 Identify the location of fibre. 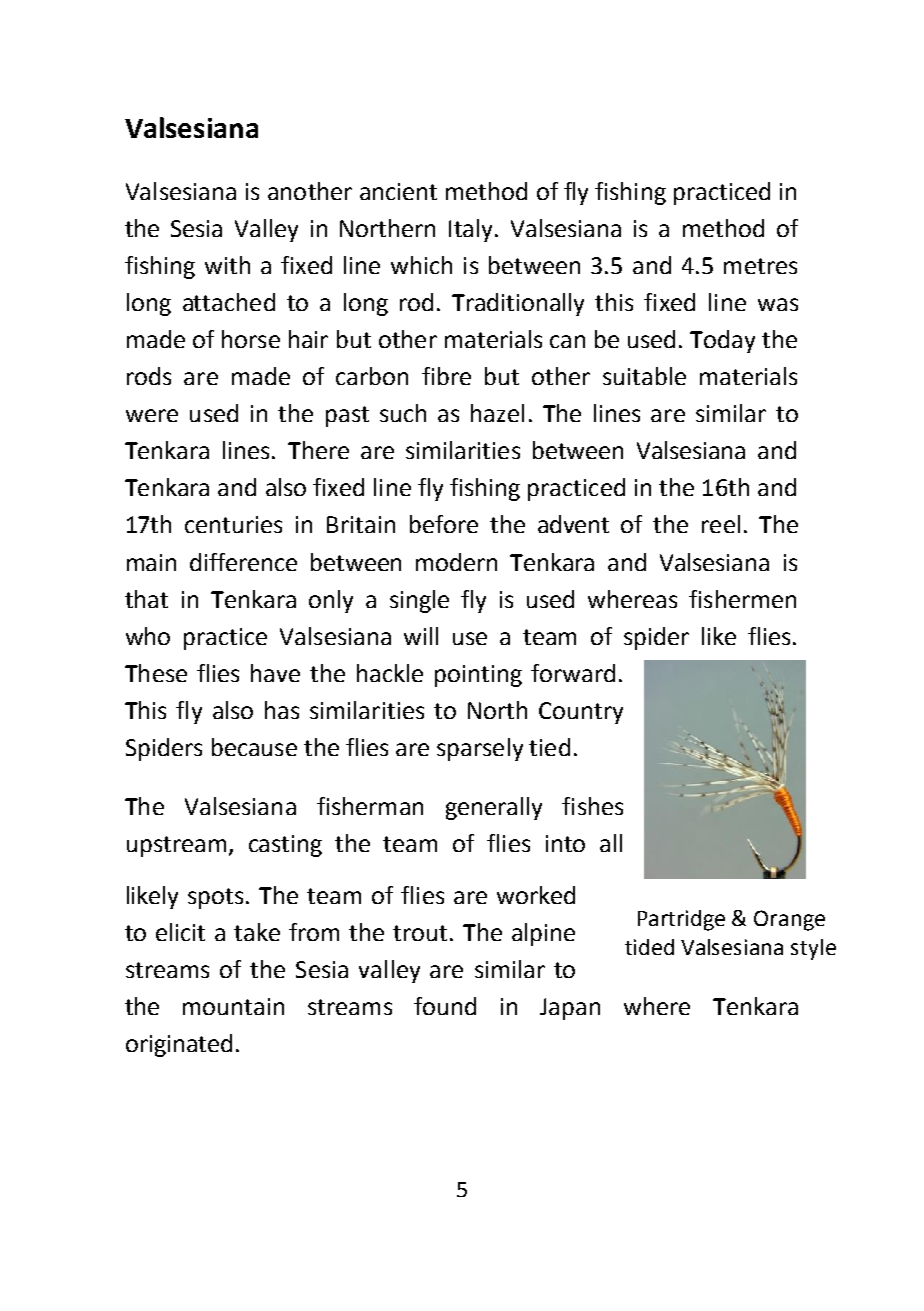
(446, 376).
